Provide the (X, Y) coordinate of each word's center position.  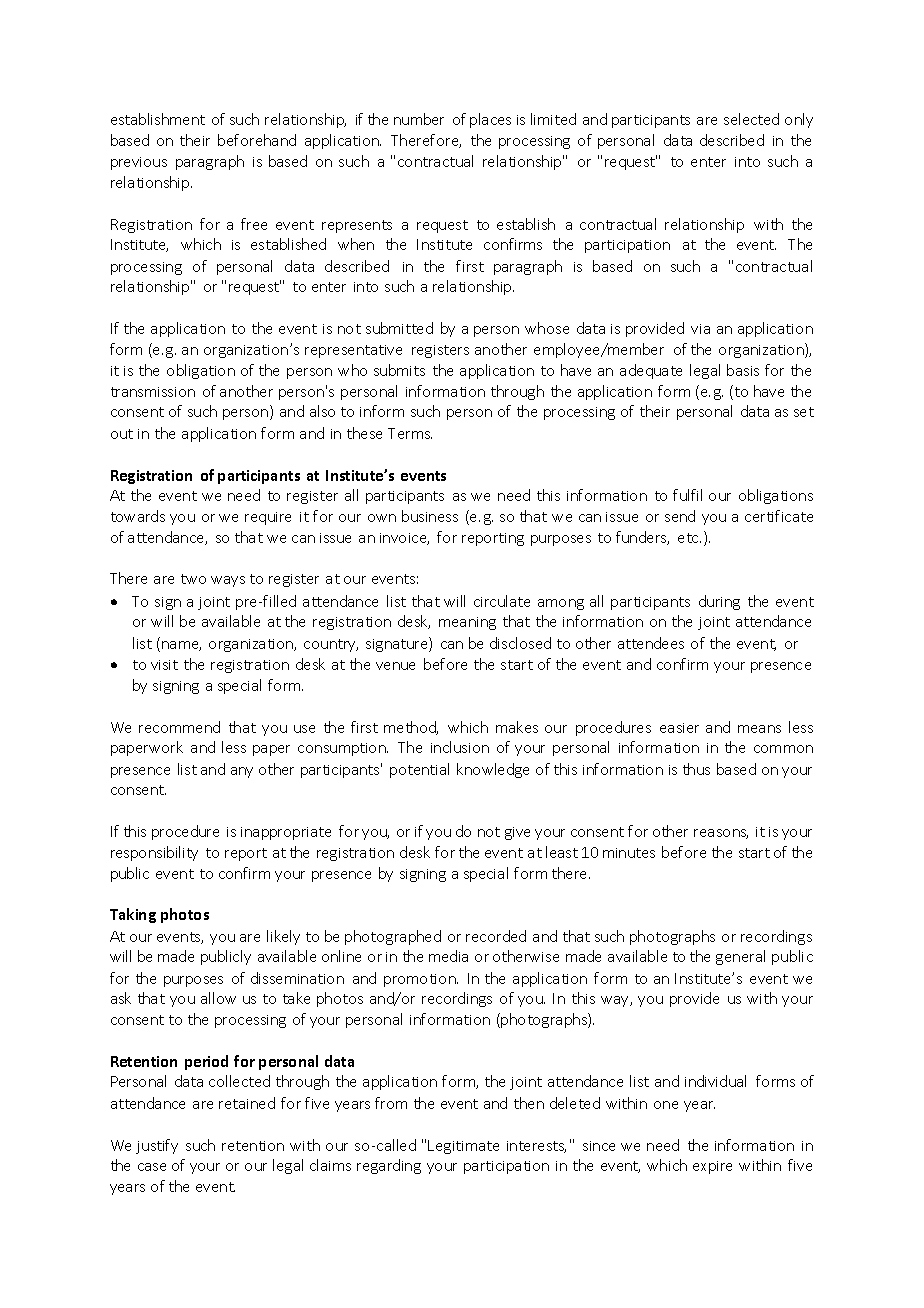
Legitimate (463, 1147)
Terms (410, 433)
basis (743, 370)
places (490, 120)
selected (751, 119)
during (719, 602)
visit (164, 665)
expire (712, 1167)
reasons (721, 834)
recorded (496, 936)
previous (139, 163)
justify (157, 1146)
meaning (467, 623)
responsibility (154, 853)
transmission (153, 392)
